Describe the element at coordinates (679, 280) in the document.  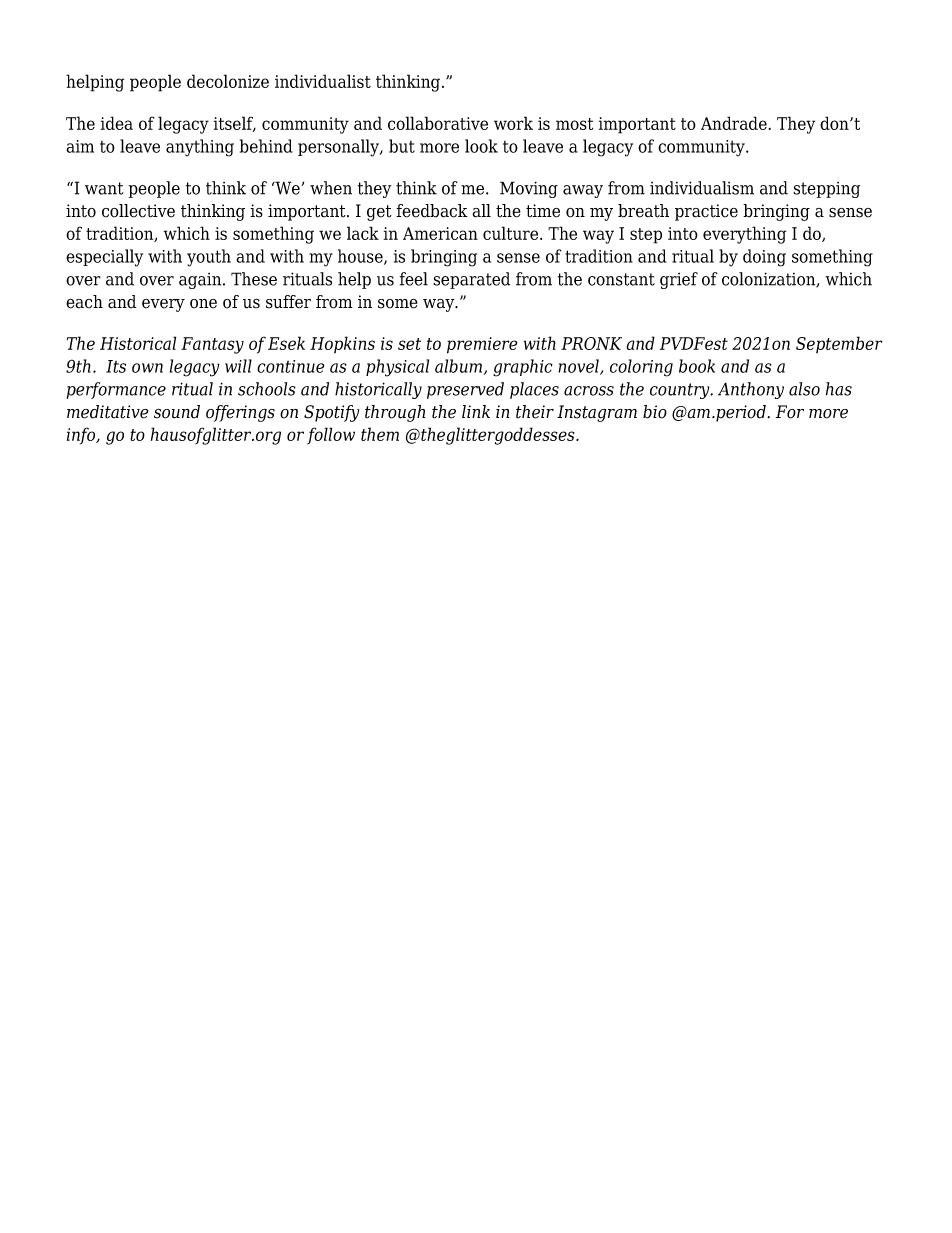
I see `grief` at that location.
